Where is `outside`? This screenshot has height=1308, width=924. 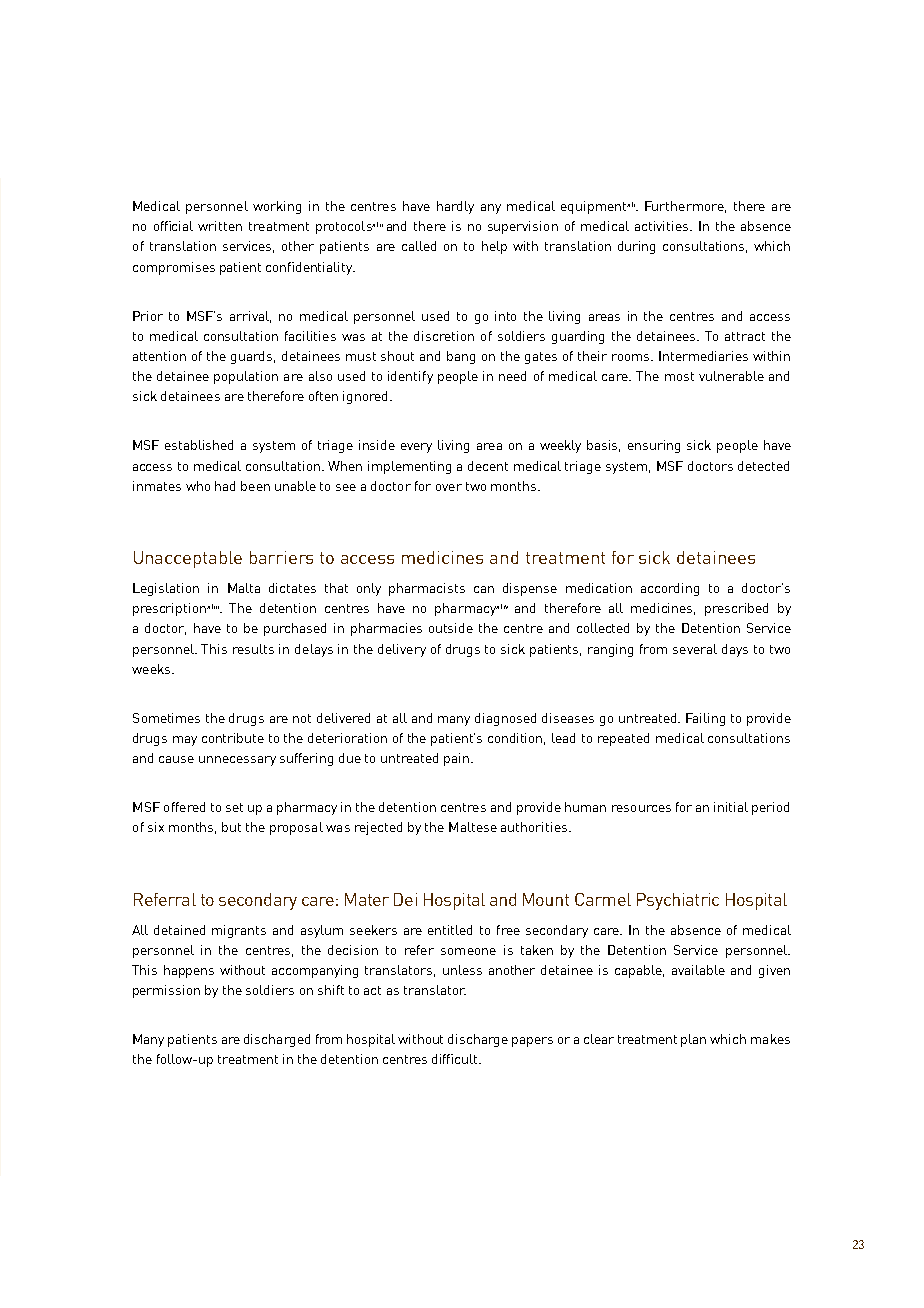
outside is located at coordinates (451, 628).
